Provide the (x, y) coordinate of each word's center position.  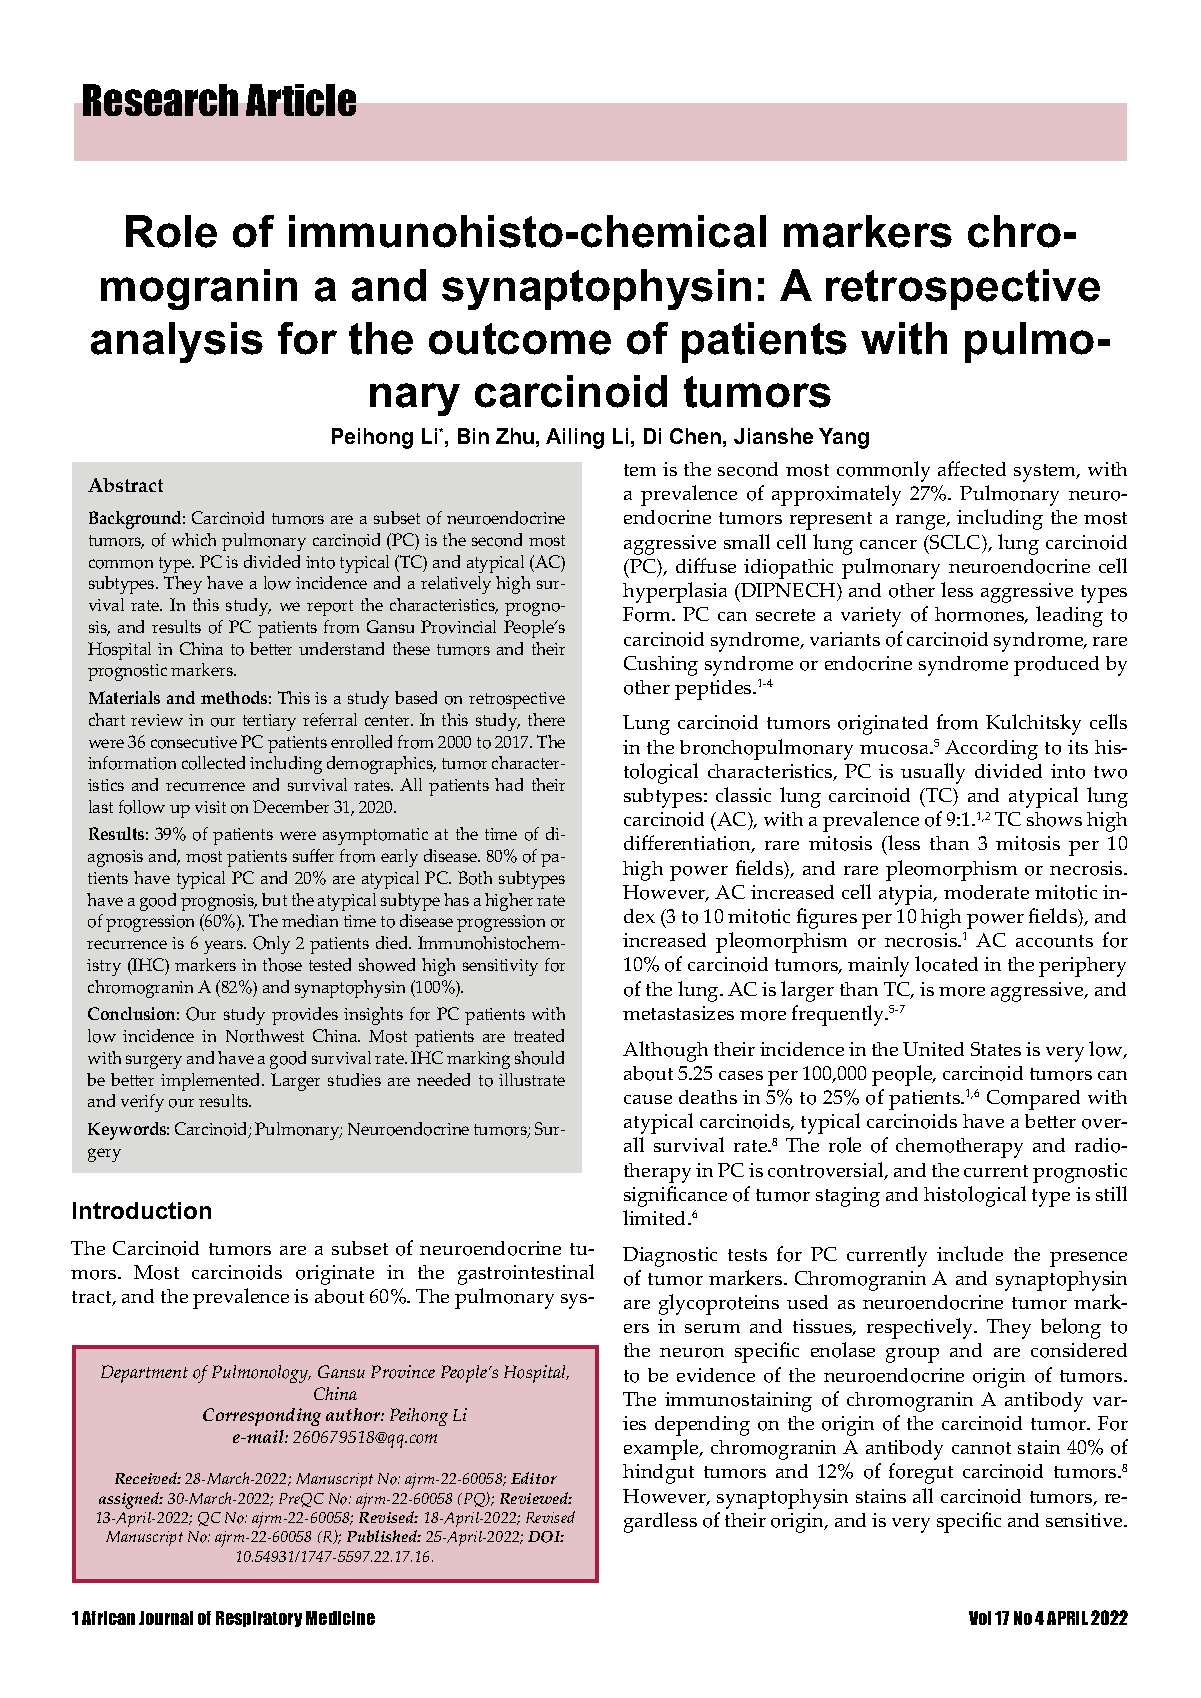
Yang (844, 438)
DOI (546, 1537)
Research (160, 100)
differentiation (689, 844)
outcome (520, 339)
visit (210, 807)
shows (1054, 819)
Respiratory (259, 1619)
